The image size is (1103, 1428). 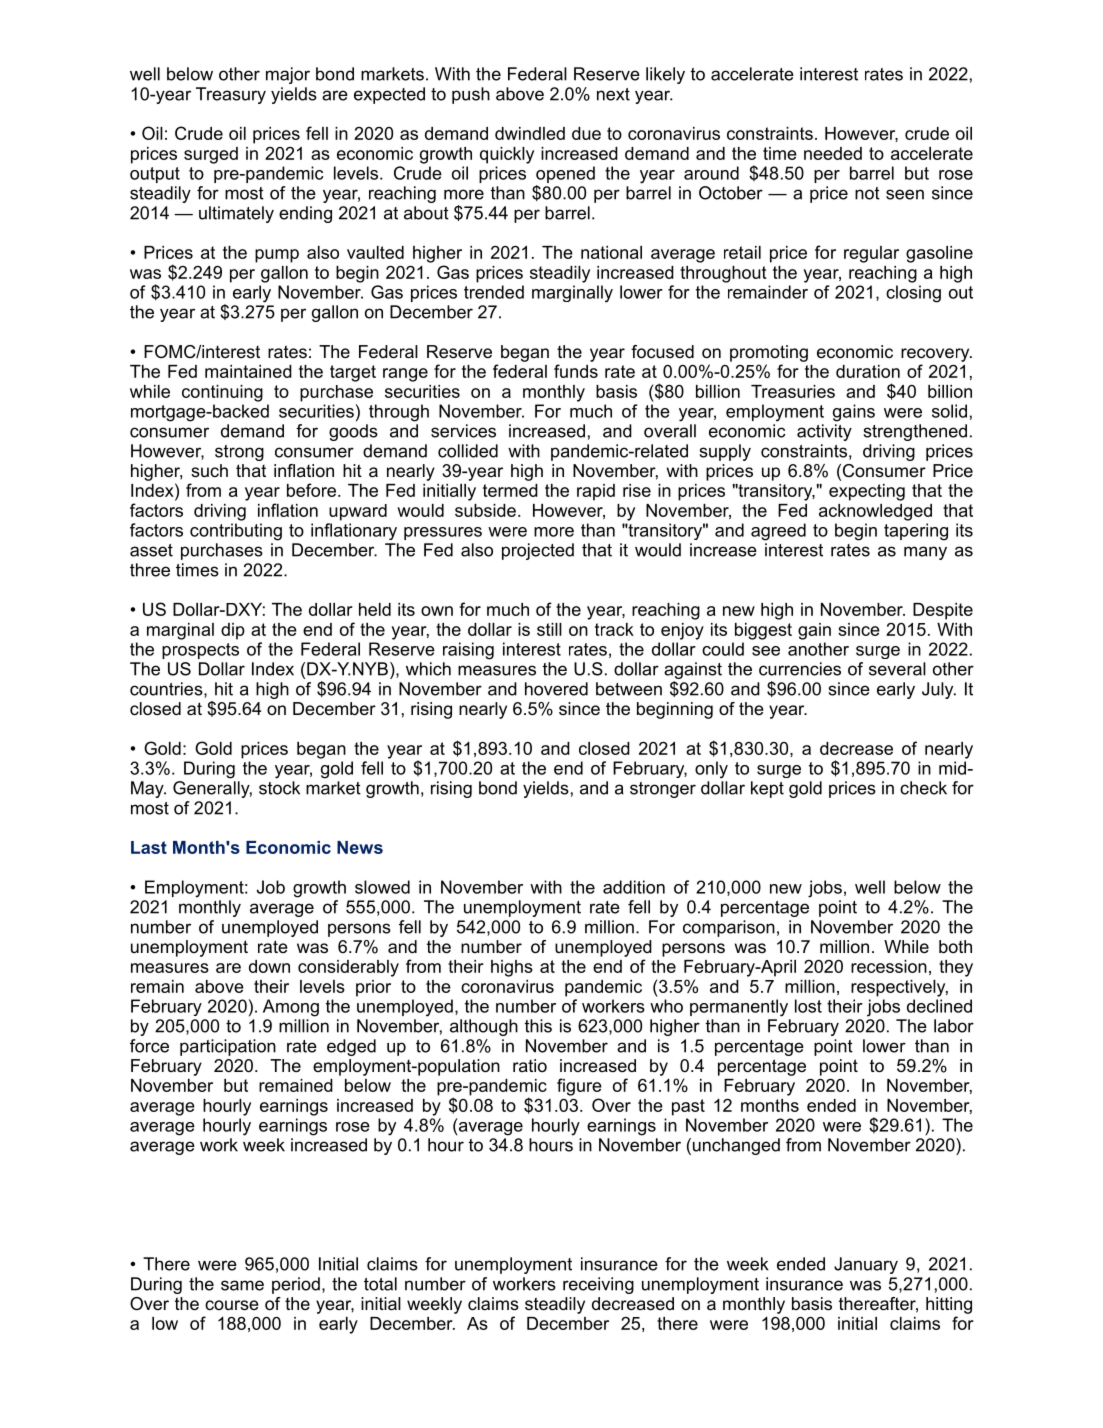 I want to click on needed, so click(x=833, y=153).
